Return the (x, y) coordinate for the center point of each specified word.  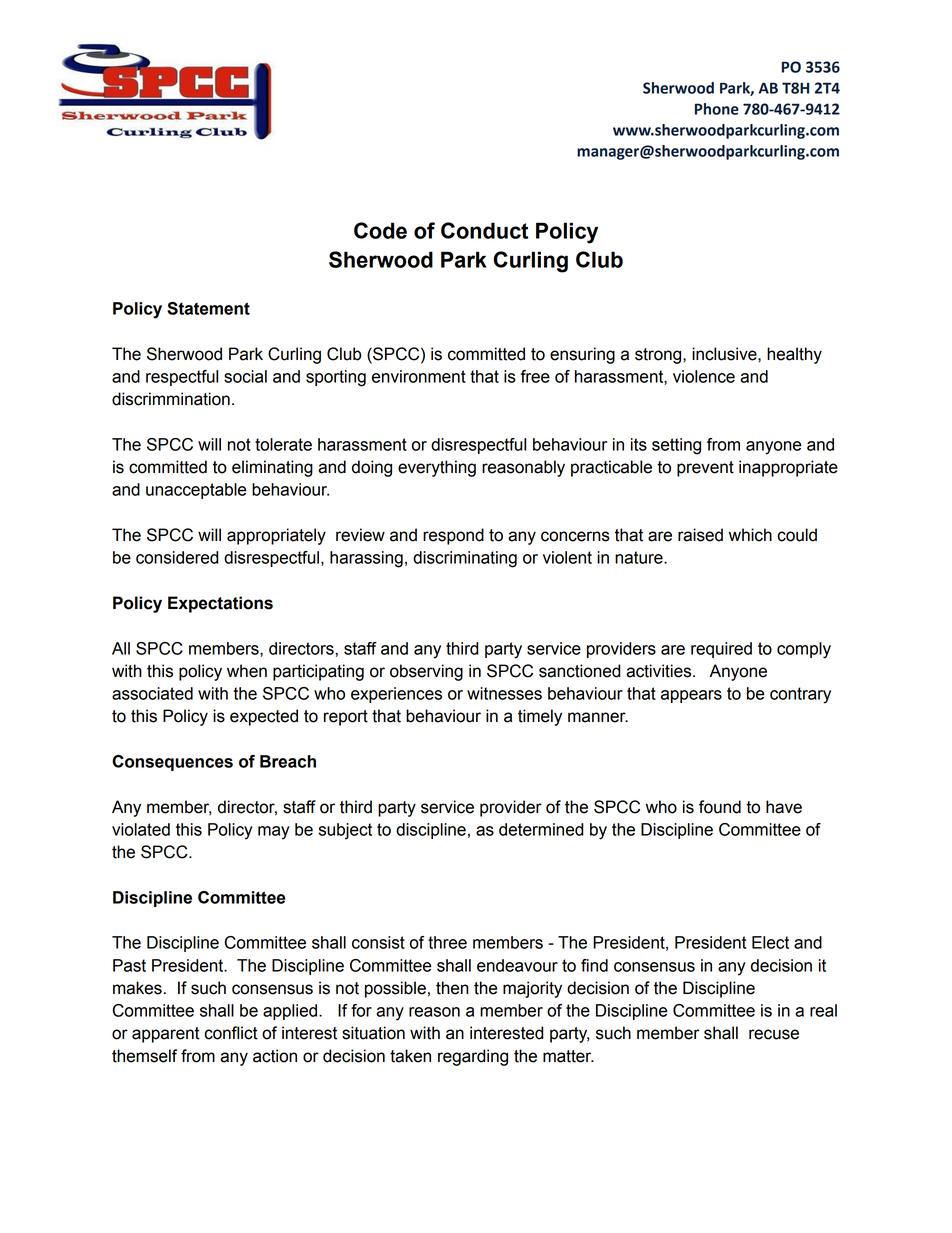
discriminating (465, 559)
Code (380, 230)
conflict (231, 1033)
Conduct (484, 230)
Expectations (220, 604)
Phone (717, 109)
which (750, 535)
